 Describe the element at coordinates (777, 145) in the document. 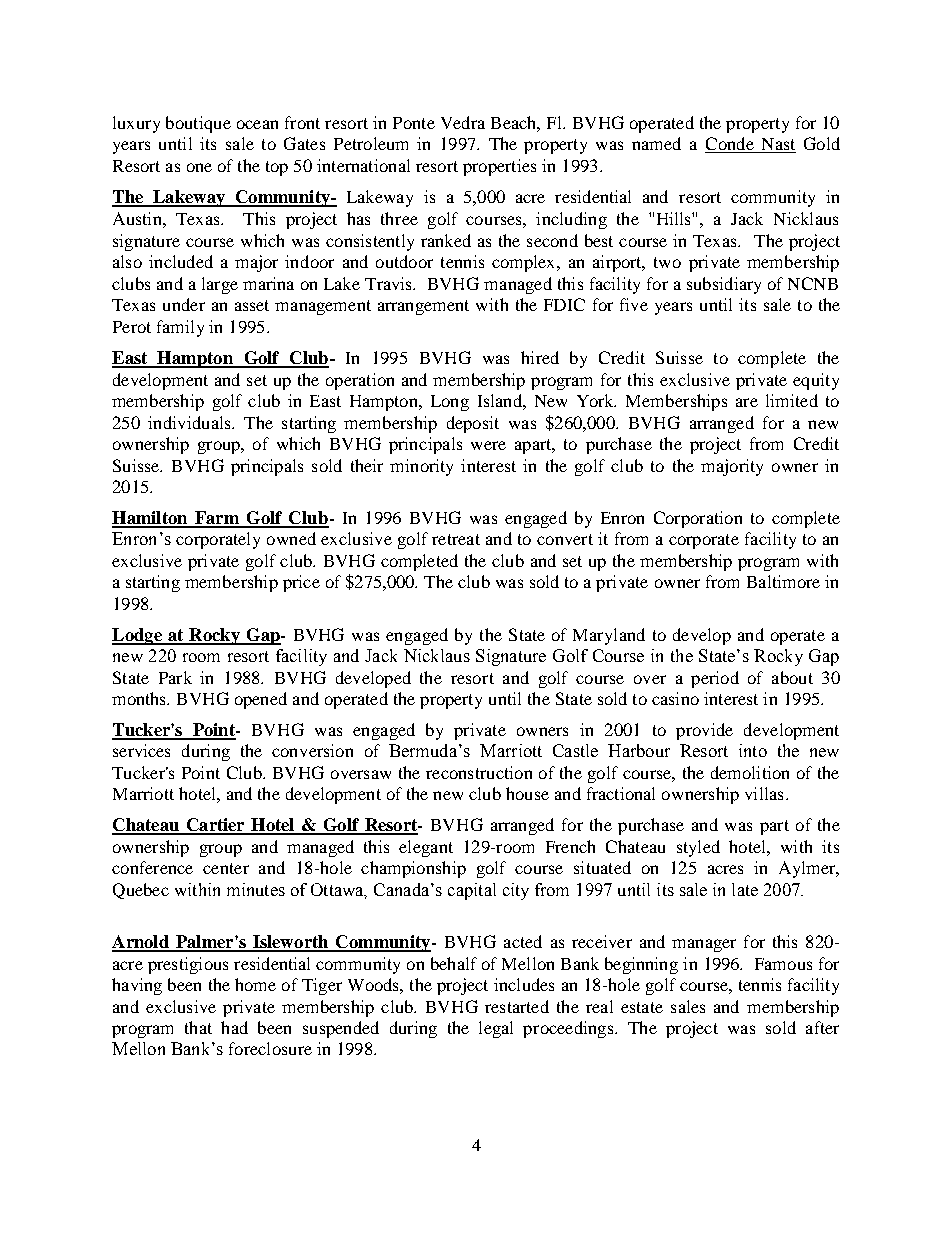

I see `Nast` at that location.
